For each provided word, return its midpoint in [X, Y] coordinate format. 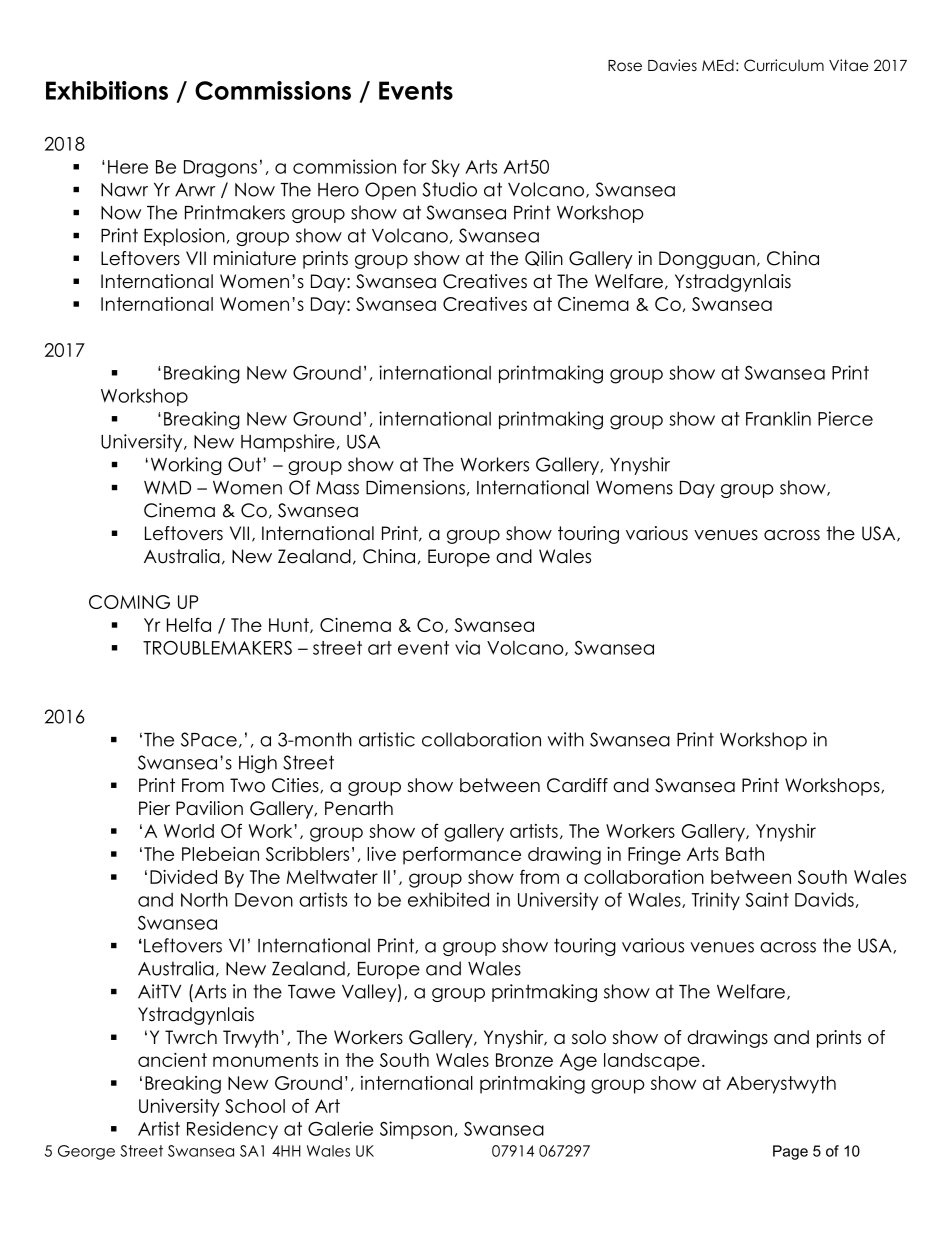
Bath [745, 854]
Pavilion [209, 808]
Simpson [416, 1130]
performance [462, 855]
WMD [167, 488]
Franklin [778, 418]
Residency [232, 1130]
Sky [446, 168]
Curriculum [784, 65]
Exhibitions [107, 90]
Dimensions [415, 487]
